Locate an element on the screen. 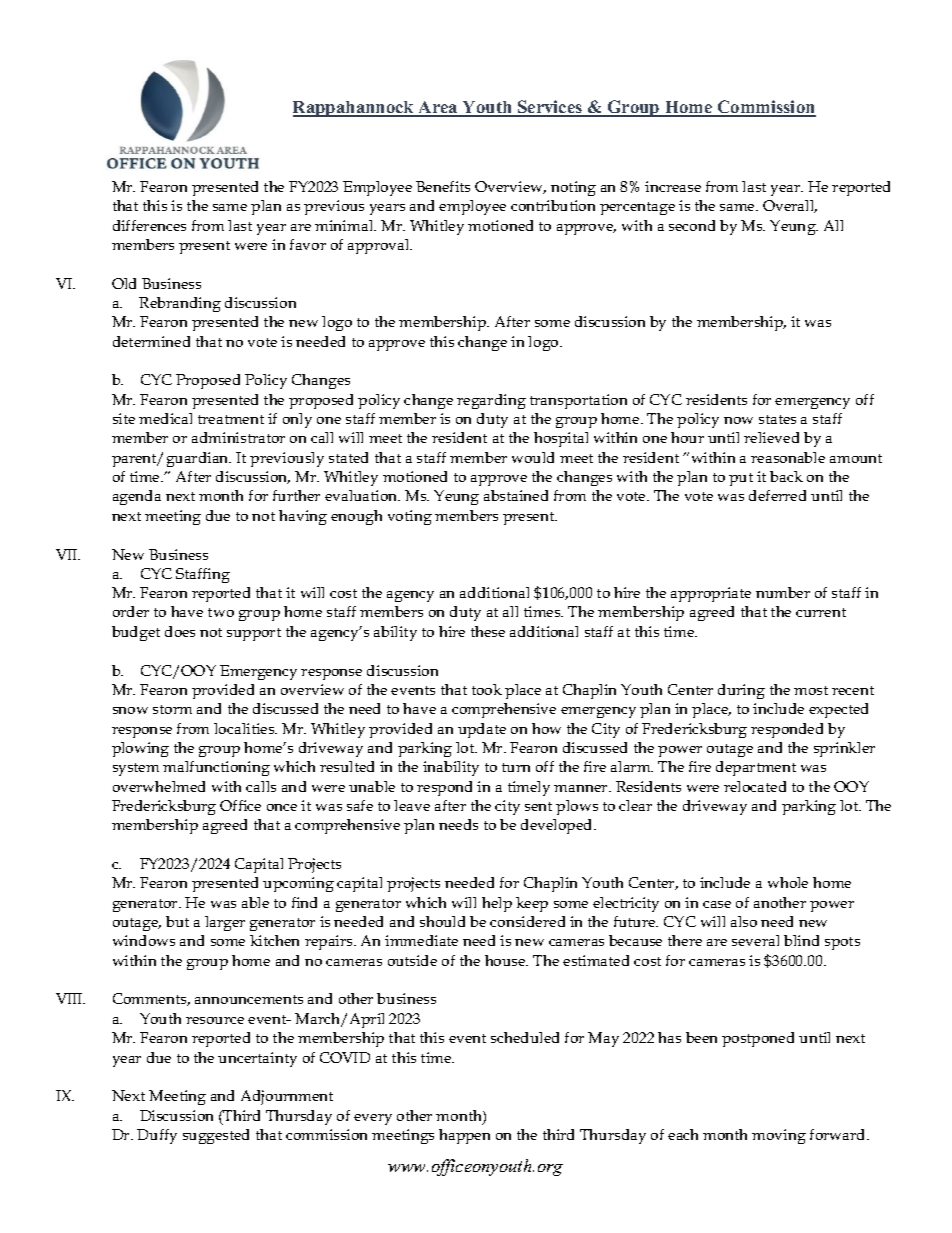 This screenshot has height=1233, width=952. Area is located at coordinates (438, 109).
